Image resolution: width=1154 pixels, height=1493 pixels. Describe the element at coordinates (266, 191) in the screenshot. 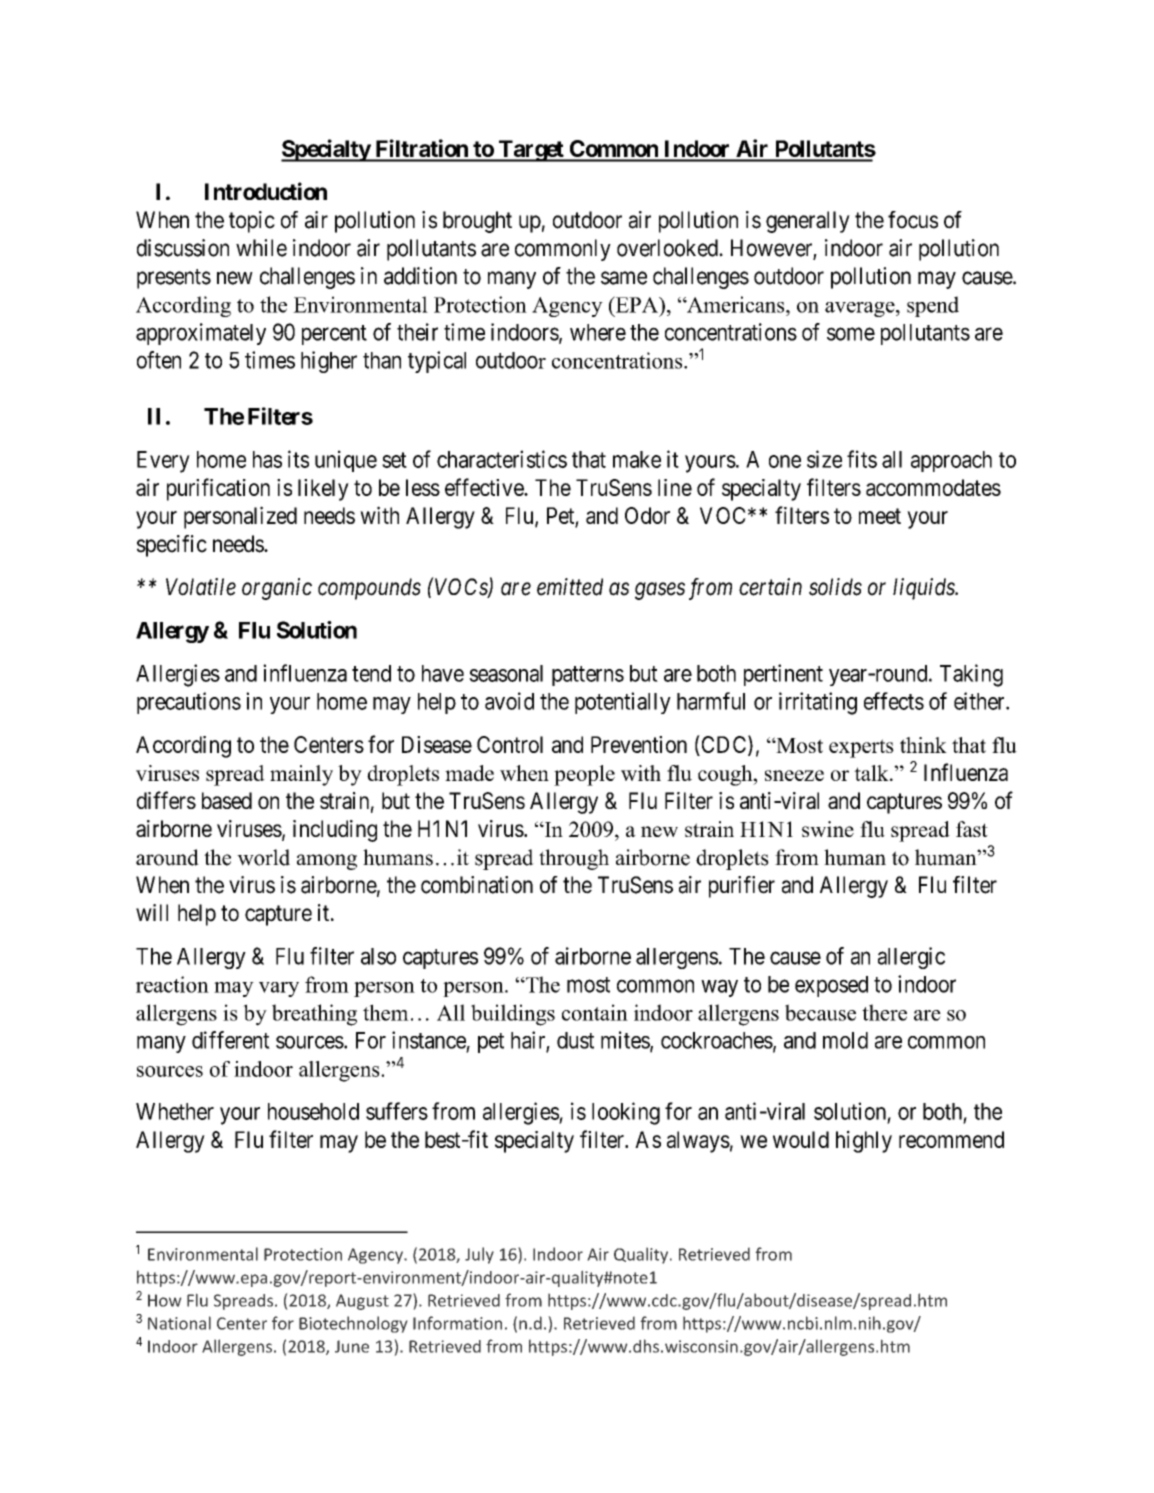

I see `Introduction` at that location.
